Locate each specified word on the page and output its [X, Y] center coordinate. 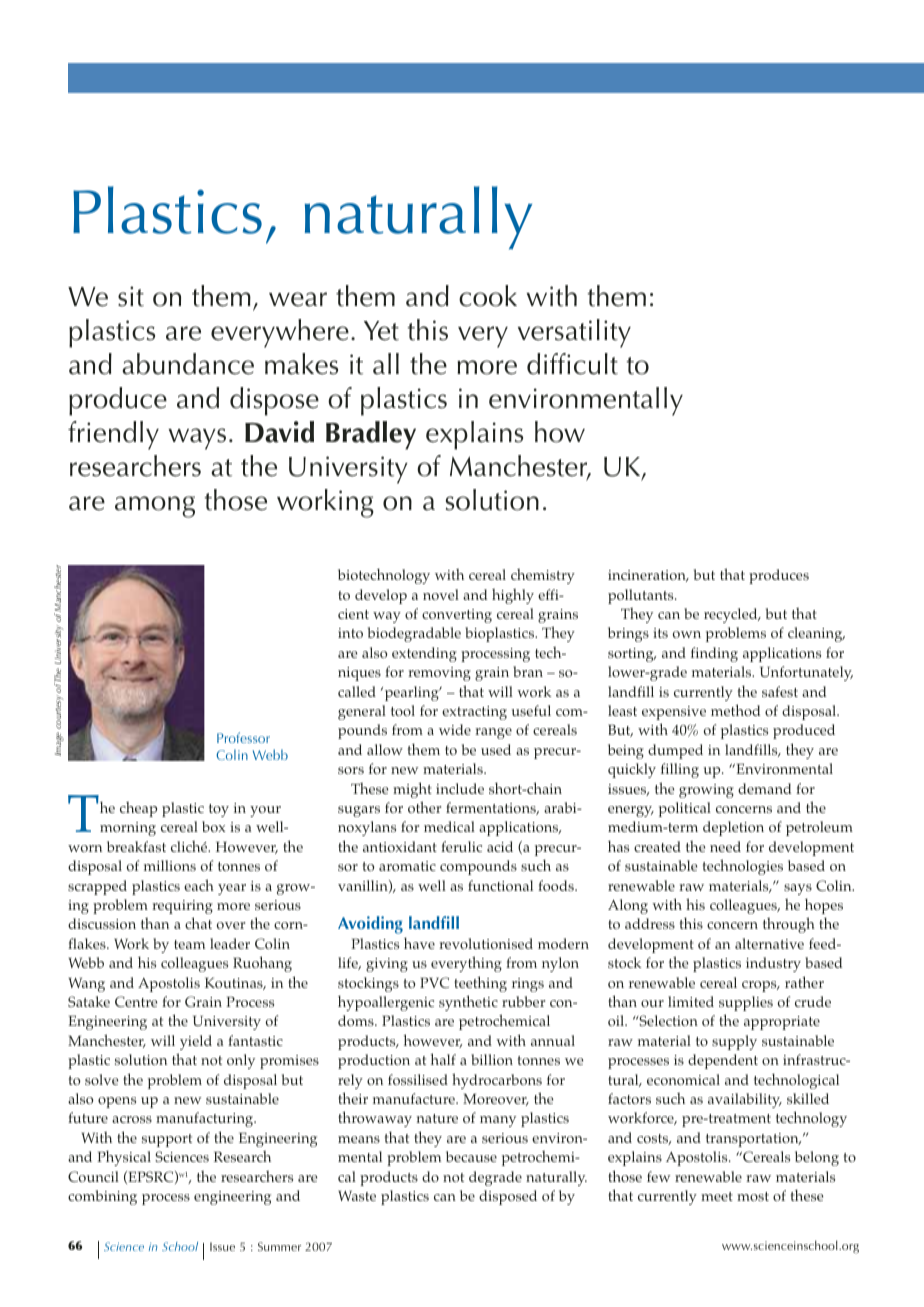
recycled [732, 615]
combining [102, 1197]
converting [457, 616]
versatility [574, 333]
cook [488, 296]
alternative [769, 943]
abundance [188, 364]
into [350, 633]
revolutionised [486, 943]
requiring [182, 907]
